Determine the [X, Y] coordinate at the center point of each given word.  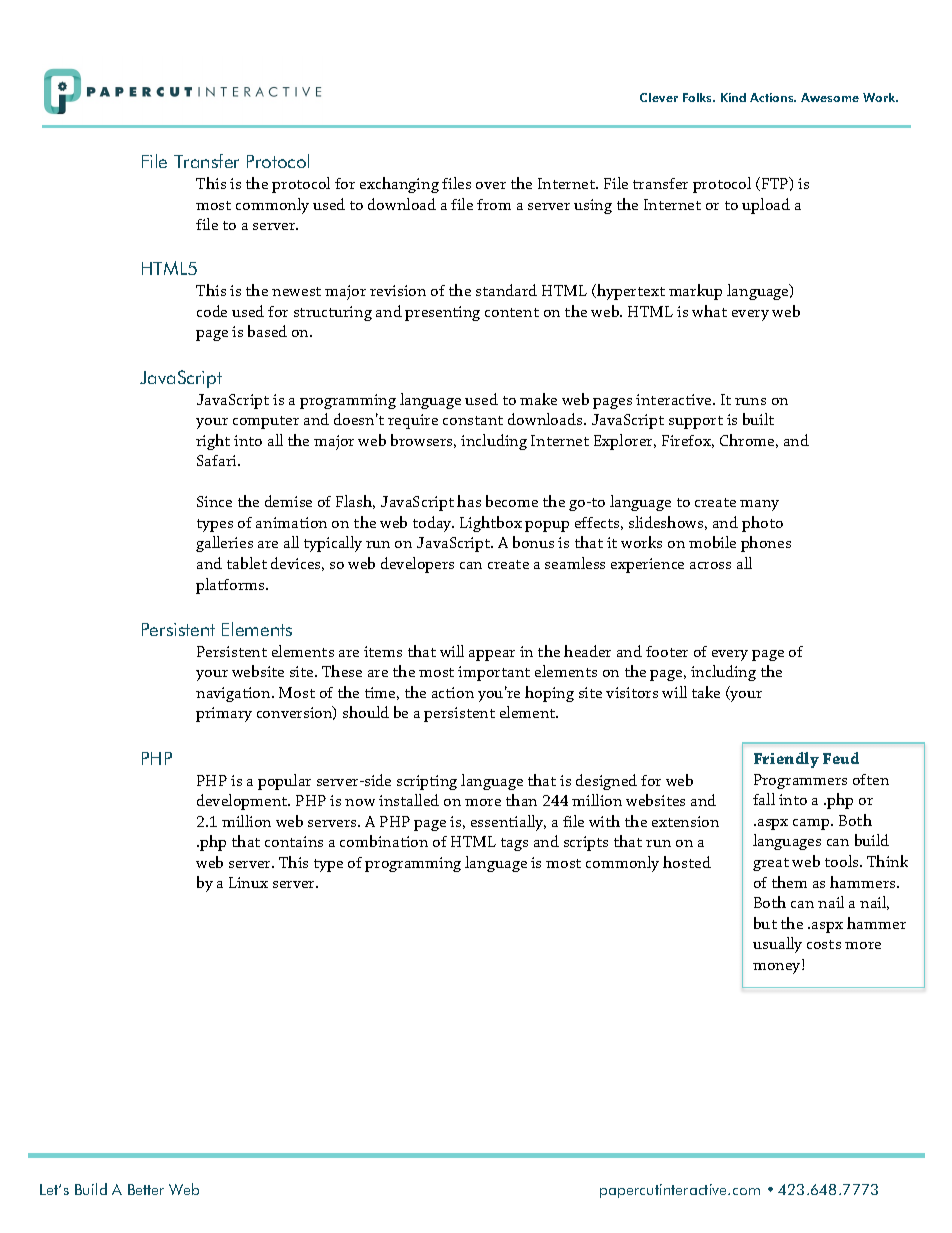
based [267, 331]
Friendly [786, 760]
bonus [533, 542]
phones [766, 544]
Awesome [830, 97]
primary [224, 714]
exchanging [399, 185]
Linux [248, 882]
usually [777, 945]
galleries [224, 544]
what [709, 311]
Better [146, 1189]
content [512, 312]
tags [514, 844]
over [491, 185]
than [521, 800]
